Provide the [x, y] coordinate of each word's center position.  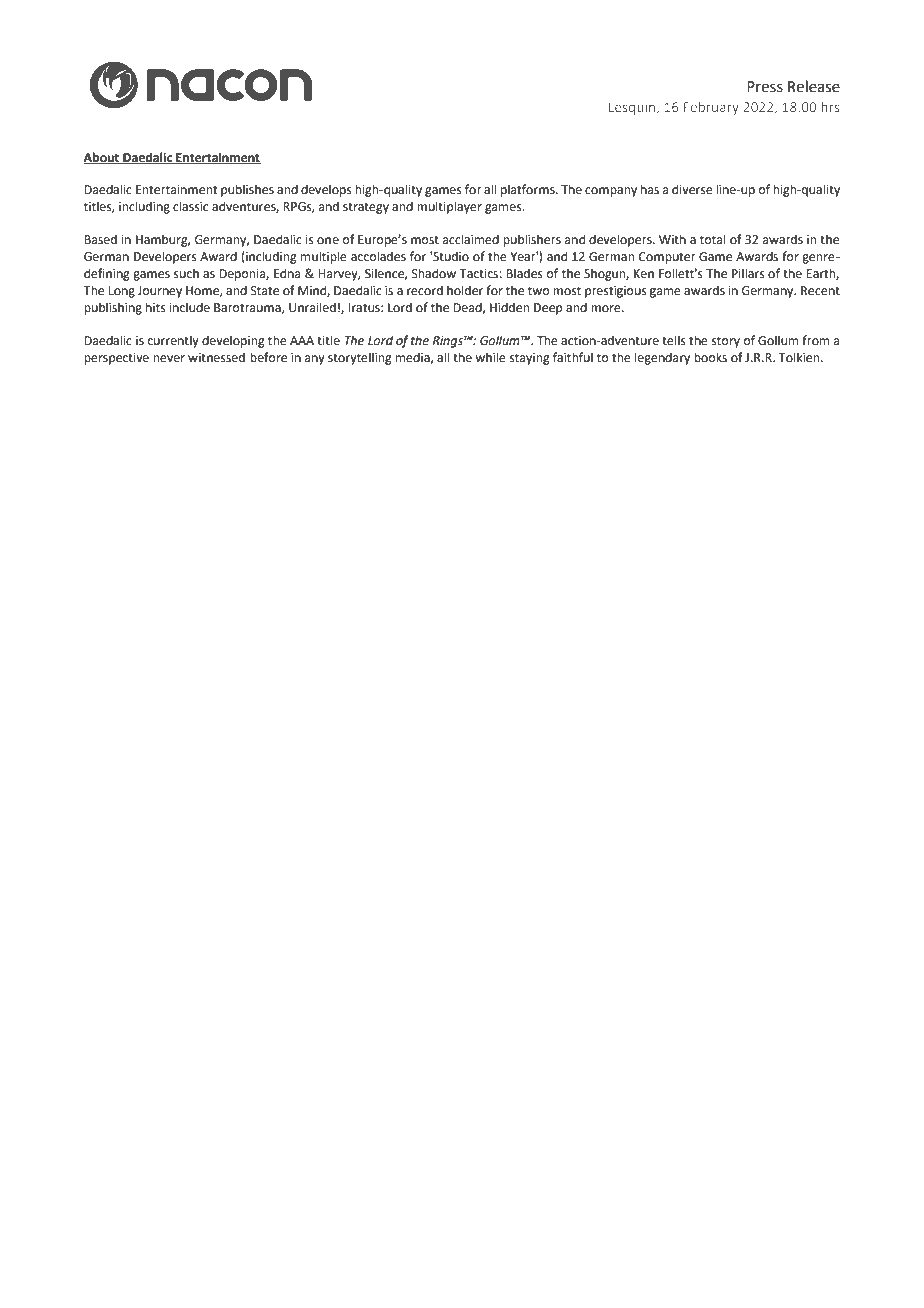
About [102, 158]
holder [465, 290]
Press [765, 87]
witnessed [216, 357]
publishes [247, 190]
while [490, 357]
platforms [529, 190]
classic [190, 206]
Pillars [748, 273]
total [713, 239]
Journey [159, 292]
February [711, 108]
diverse [692, 189]
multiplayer [449, 207]
